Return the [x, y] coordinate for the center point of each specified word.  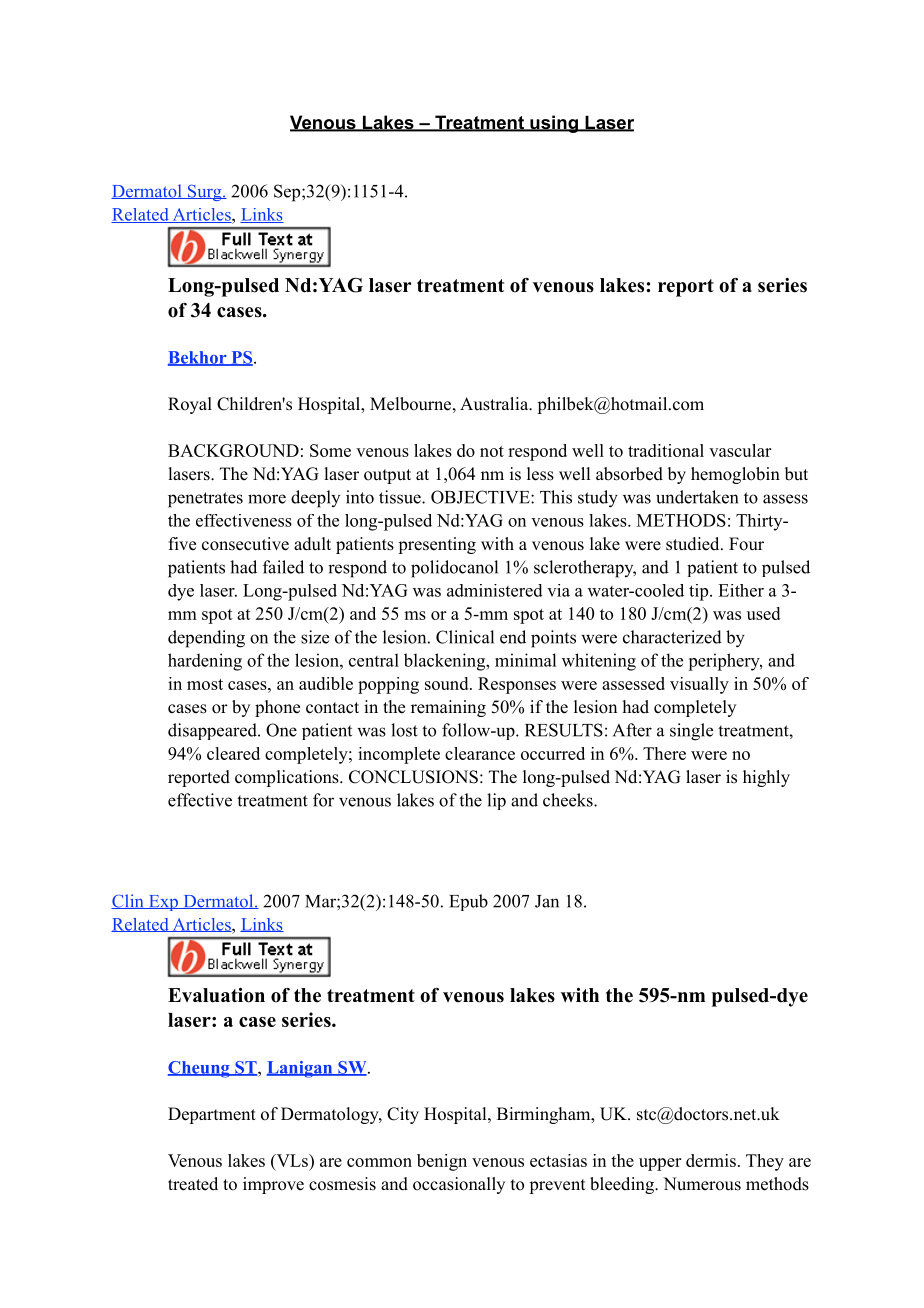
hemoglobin [735, 475]
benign [442, 1162]
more [267, 499]
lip [496, 801]
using [554, 124]
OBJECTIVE [481, 497]
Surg [205, 192]
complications [288, 778]
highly [766, 778]
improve [273, 1185]
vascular [740, 450]
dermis [711, 1160]
